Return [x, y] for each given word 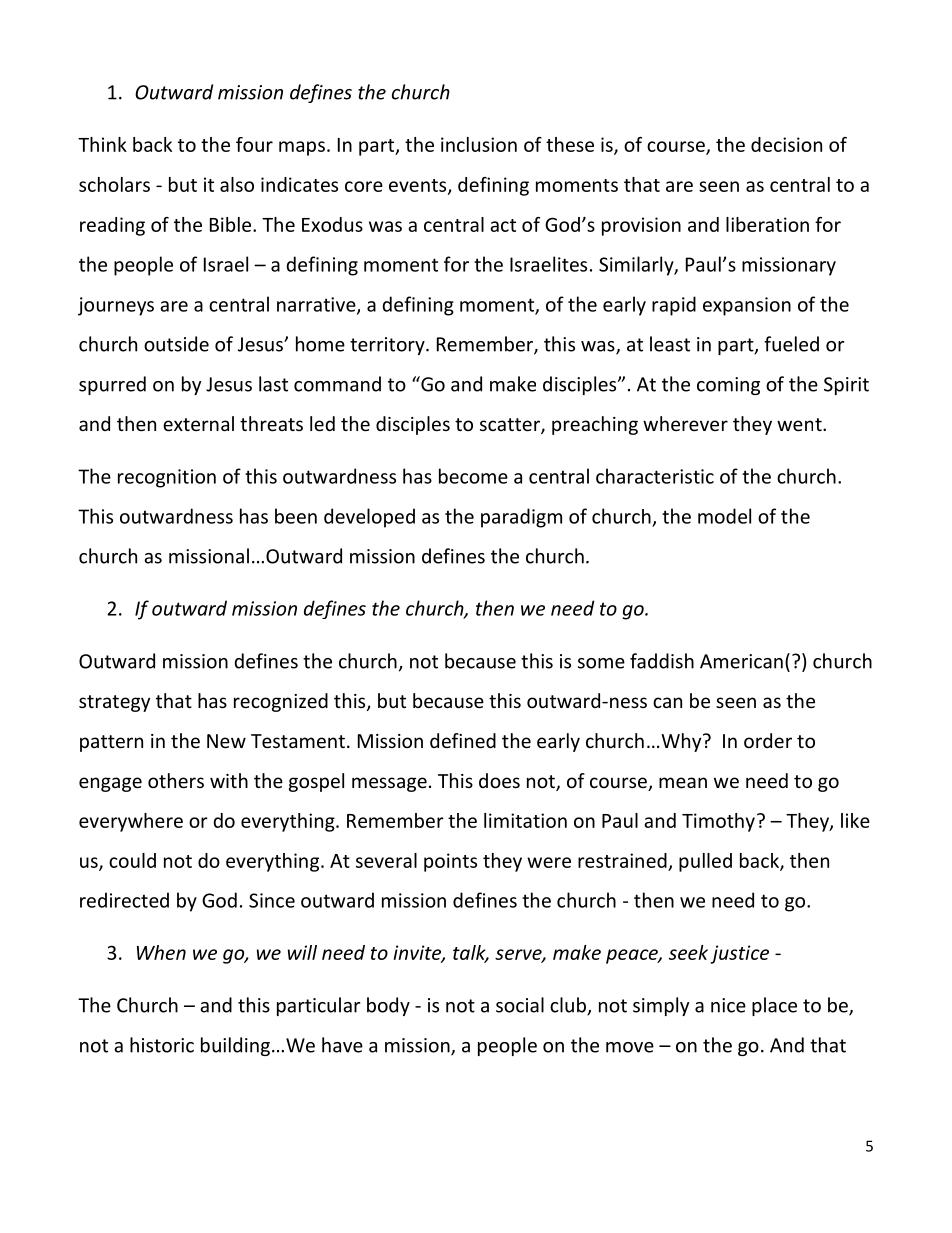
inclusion [479, 144]
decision [786, 144]
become [473, 476]
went [800, 424]
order [768, 740]
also [237, 184]
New [226, 741]
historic [162, 1045]
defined [463, 740]
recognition [167, 478]
